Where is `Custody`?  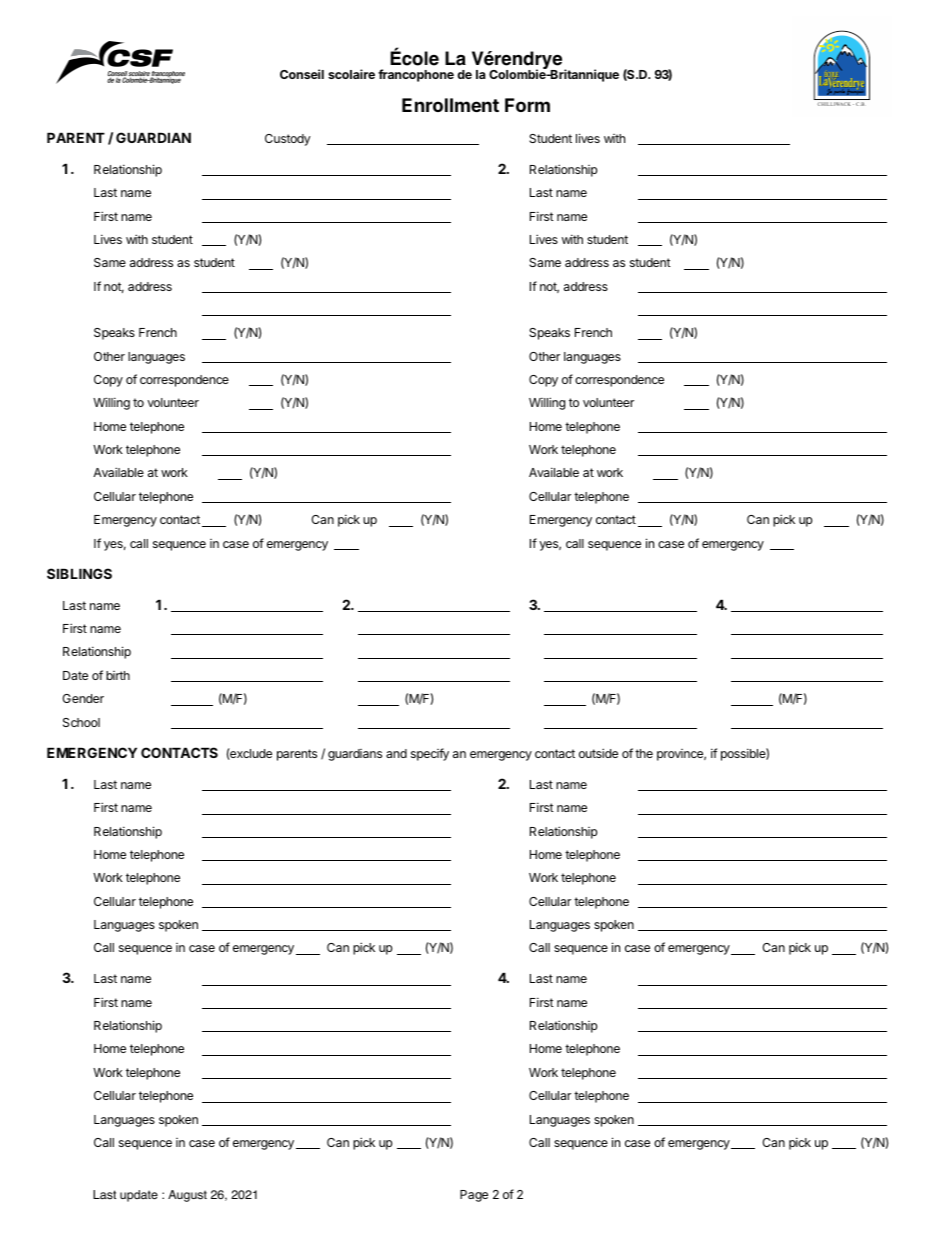
Custody is located at coordinates (288, 140).
